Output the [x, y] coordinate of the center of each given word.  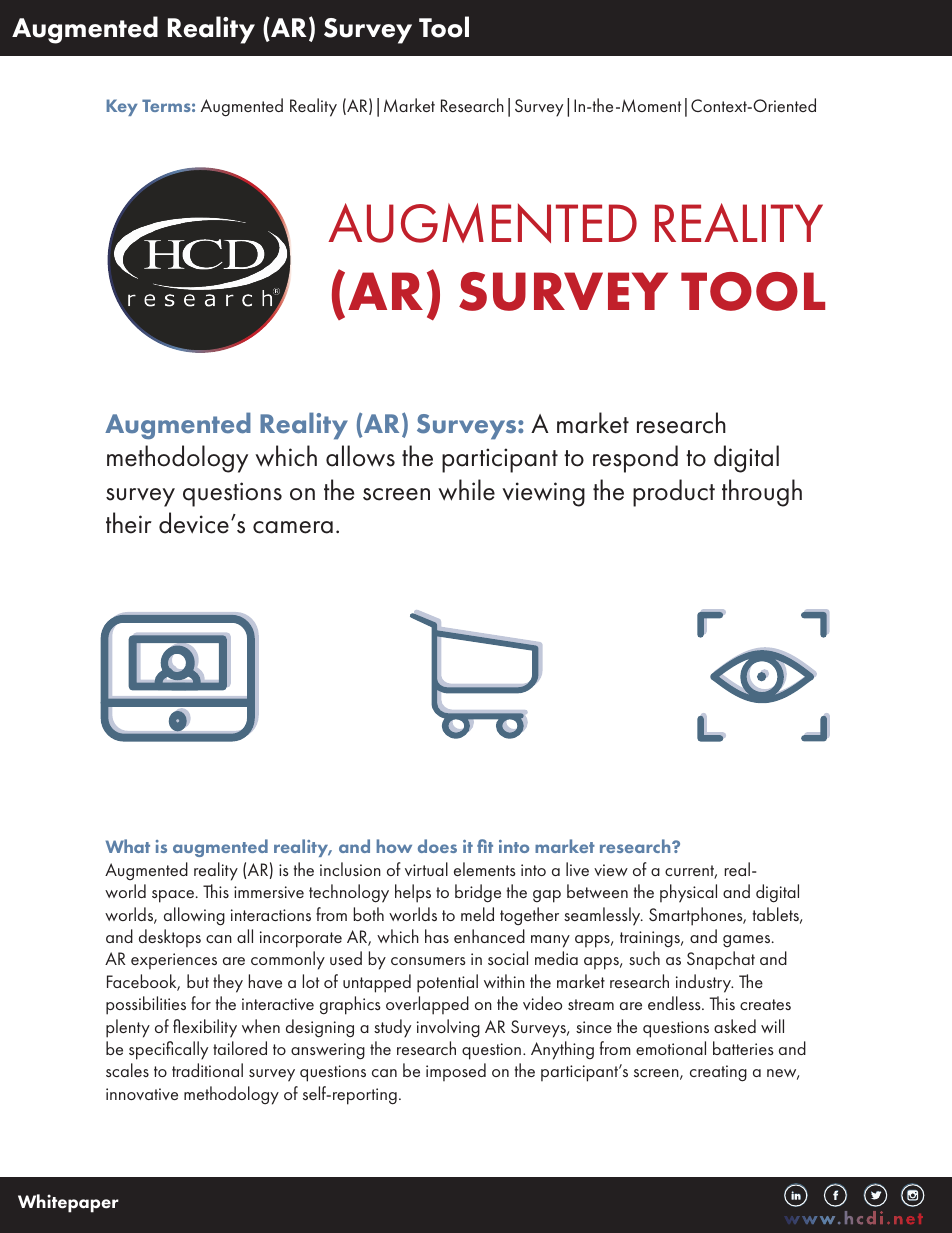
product [674, 493]
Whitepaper [68, 1203]
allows [360, 456]
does [437, 846]
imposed [456, 1072]
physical [688, 893]
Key [121, 107]
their [129, 523]
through [762, 493]
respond [635, 459]
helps [413, 893]
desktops [170, 938]
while [466, 490]
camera [293, 527]
